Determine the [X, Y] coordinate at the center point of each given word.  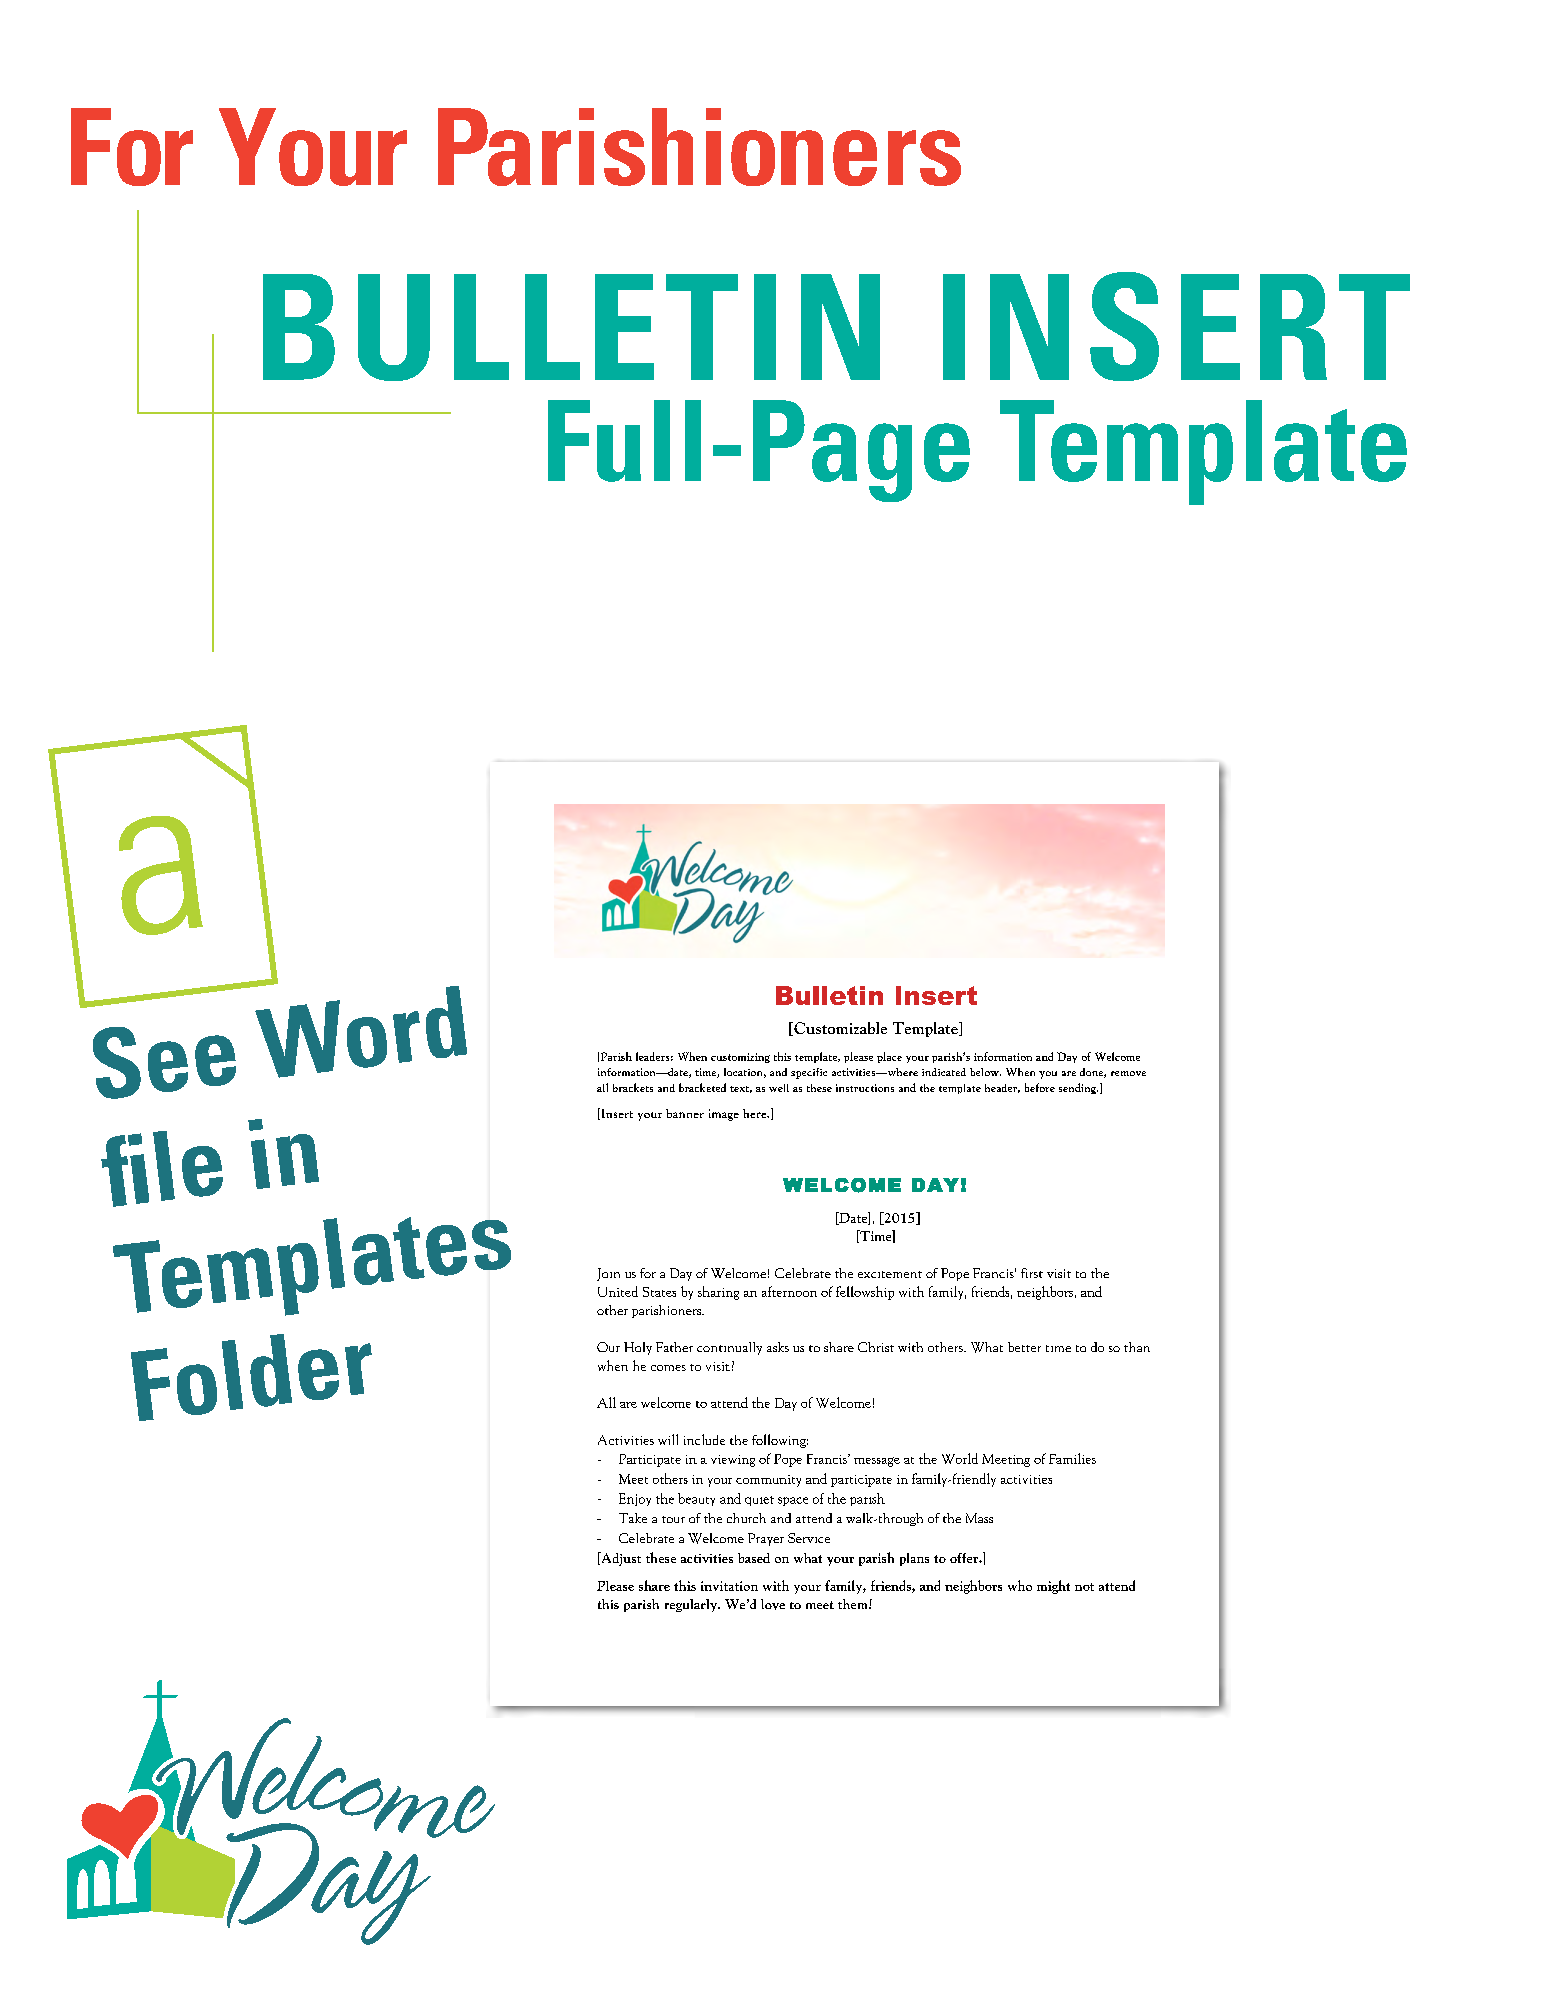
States [659, 1292]
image [724, 1115]
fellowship [865, 1293]
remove [1128, 1073]
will [668, 1439]
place [889, 1057]
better [1024, 1347]
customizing [740, 1058]
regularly [692, 1605]
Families [1072, 1458]
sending [1078, 1088]
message [877, 1462]
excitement [890, 1274]
